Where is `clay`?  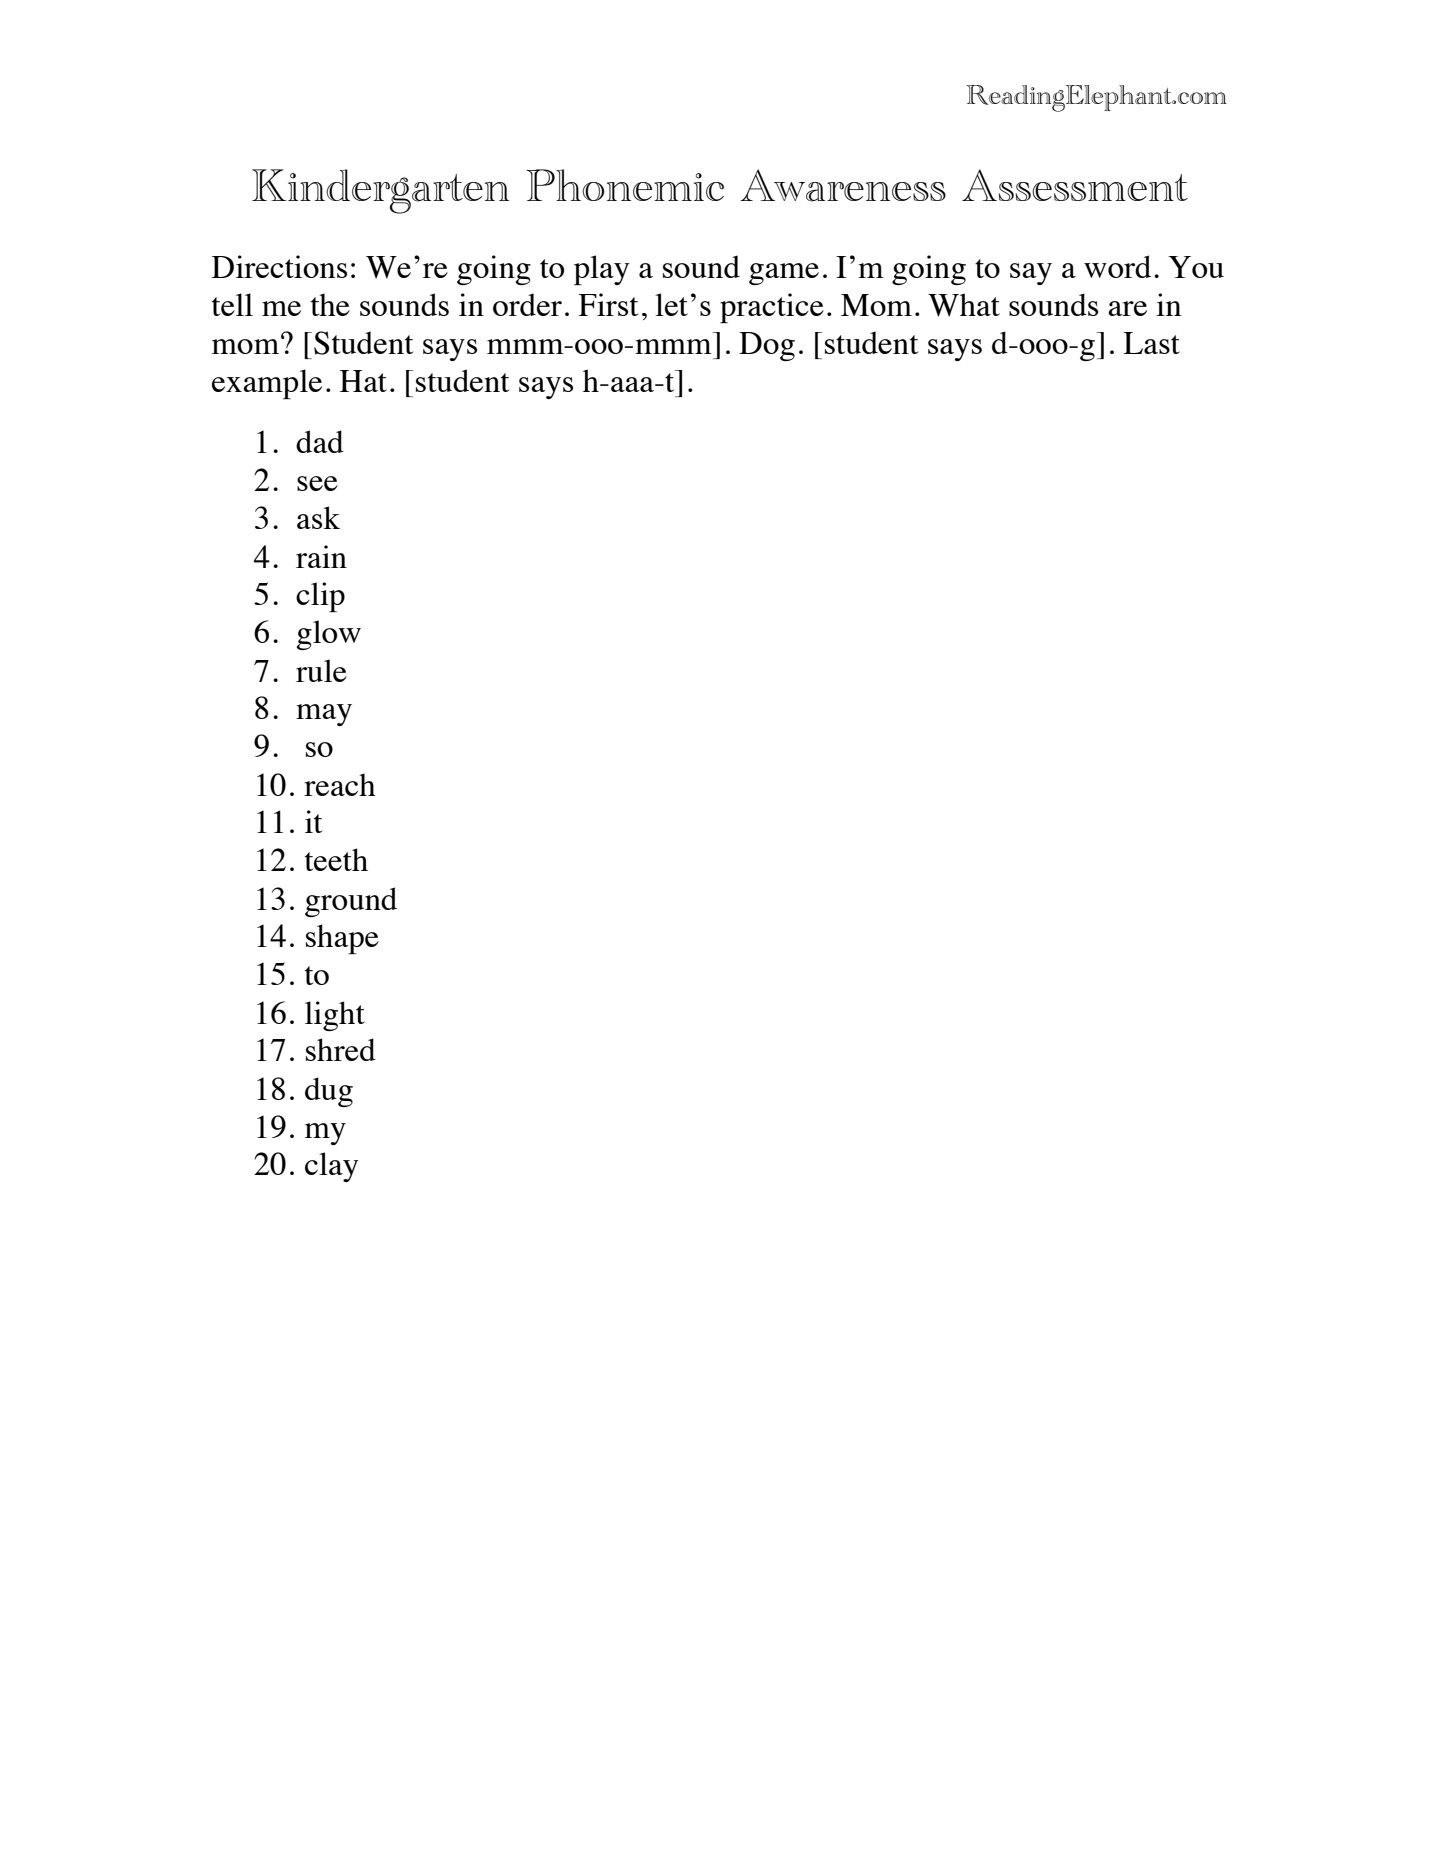
clay is located at coordinates (331, 1167).
